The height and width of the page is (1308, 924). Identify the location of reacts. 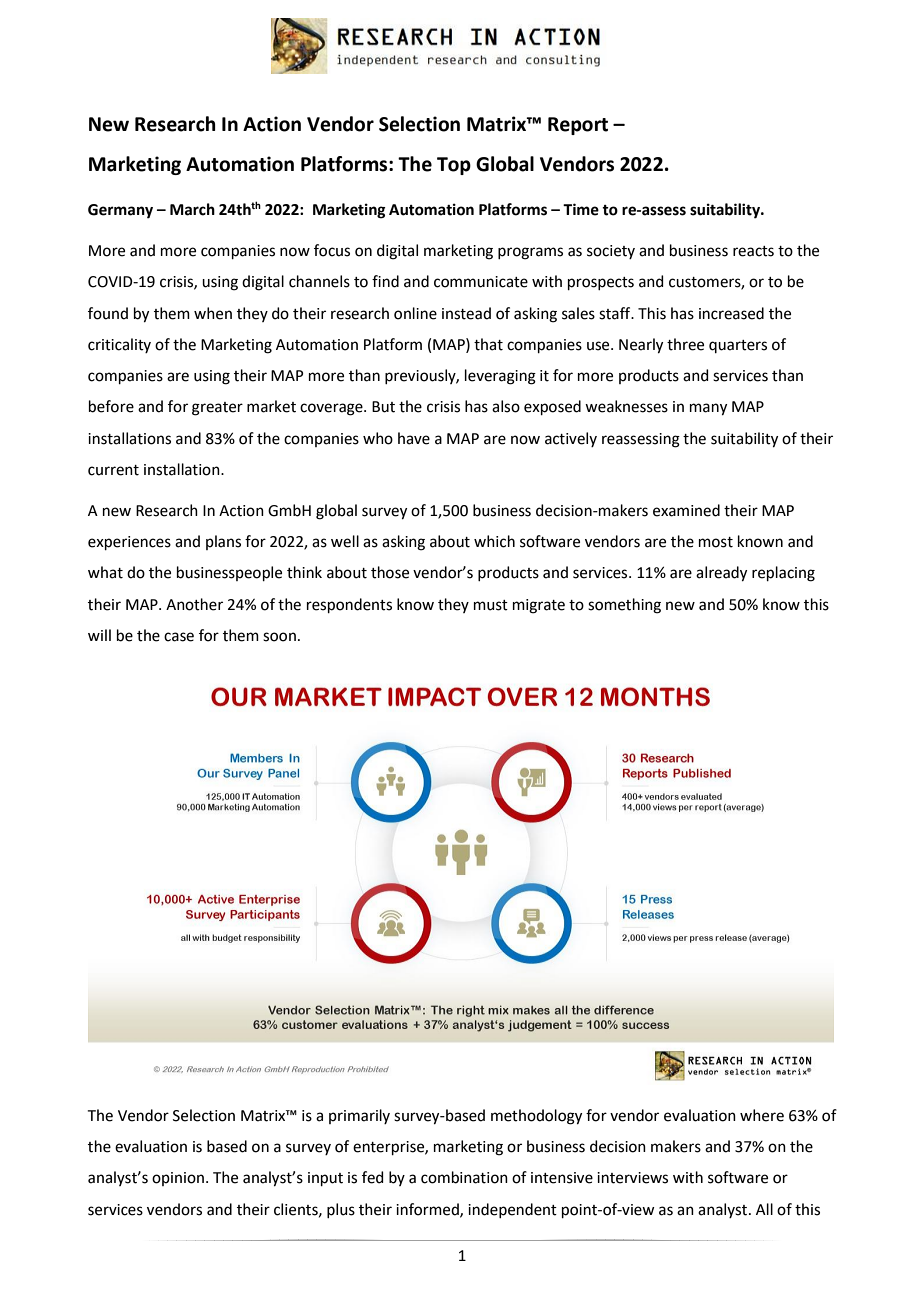
(753, 251).
